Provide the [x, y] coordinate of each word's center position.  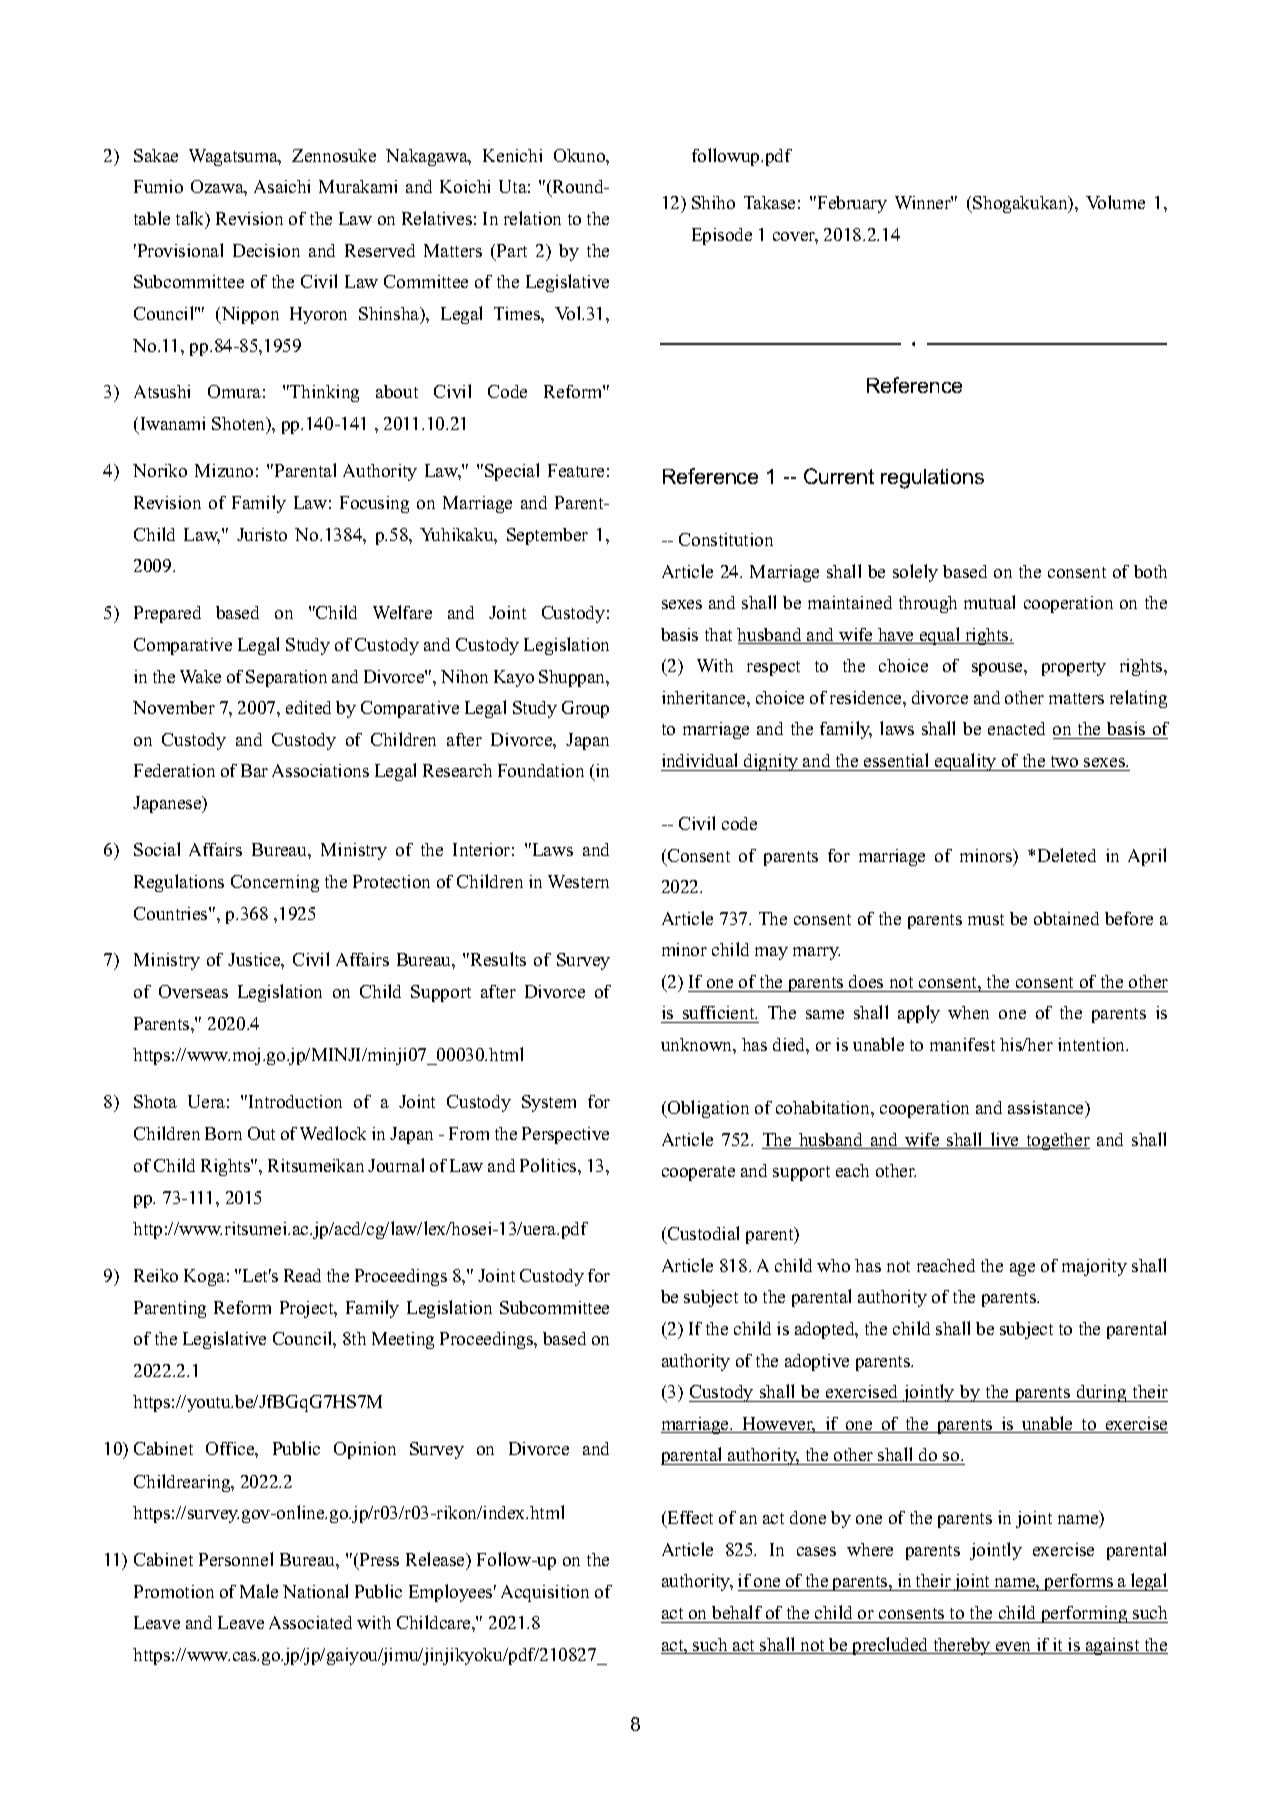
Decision [266, 250]
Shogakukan [1021, 204]
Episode [722, 236]
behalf [737, 1612]
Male [259, 1591]
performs [1079, 1582]
